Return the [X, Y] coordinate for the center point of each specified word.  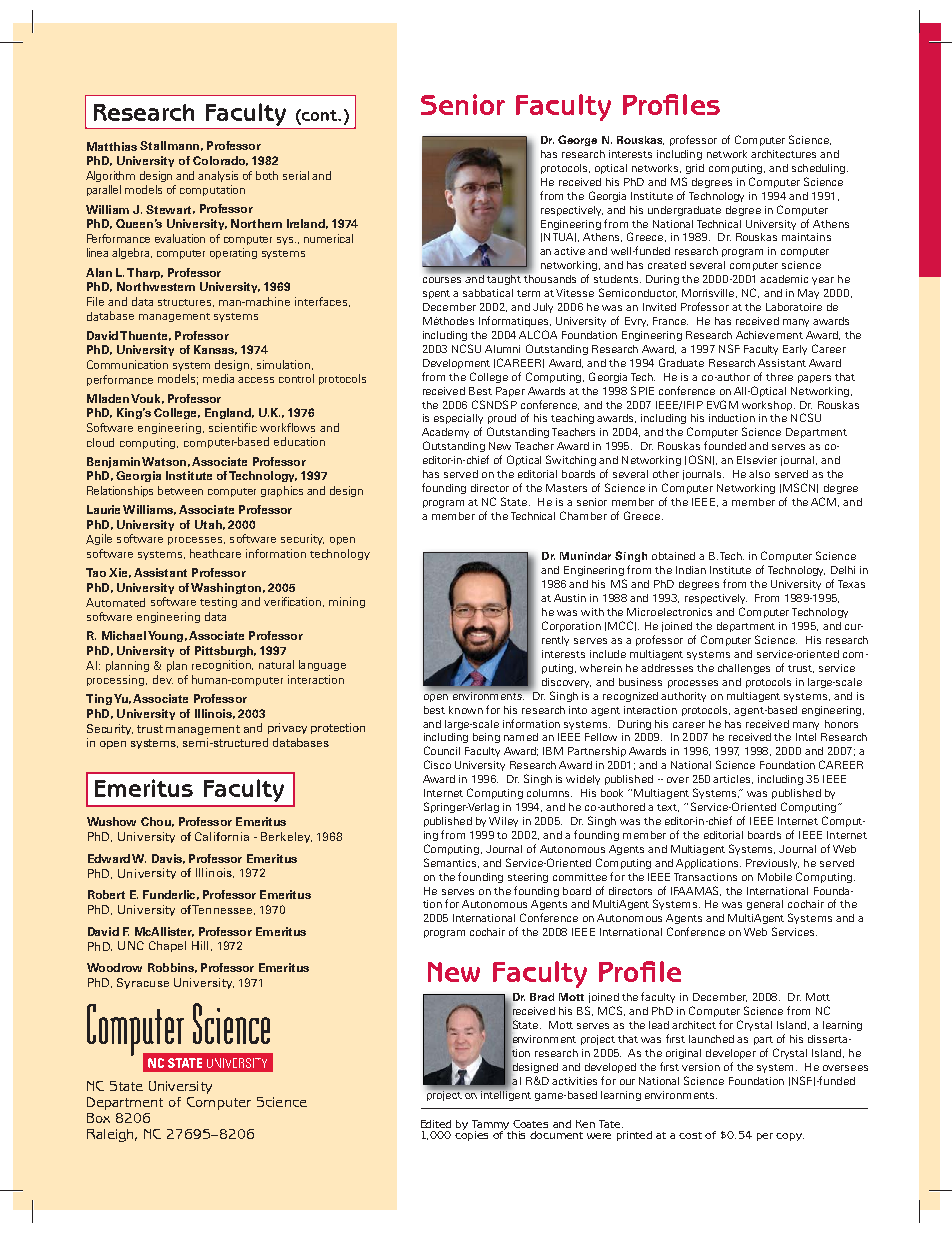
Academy [445, 433]
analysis [218, 176]
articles [733, 779]
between [180, 490]
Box [98, 1118]
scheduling [820, 169]
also [759, 474]
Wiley [503, 822]
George [577, 140]
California [222, 836]
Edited [436, 1124]
